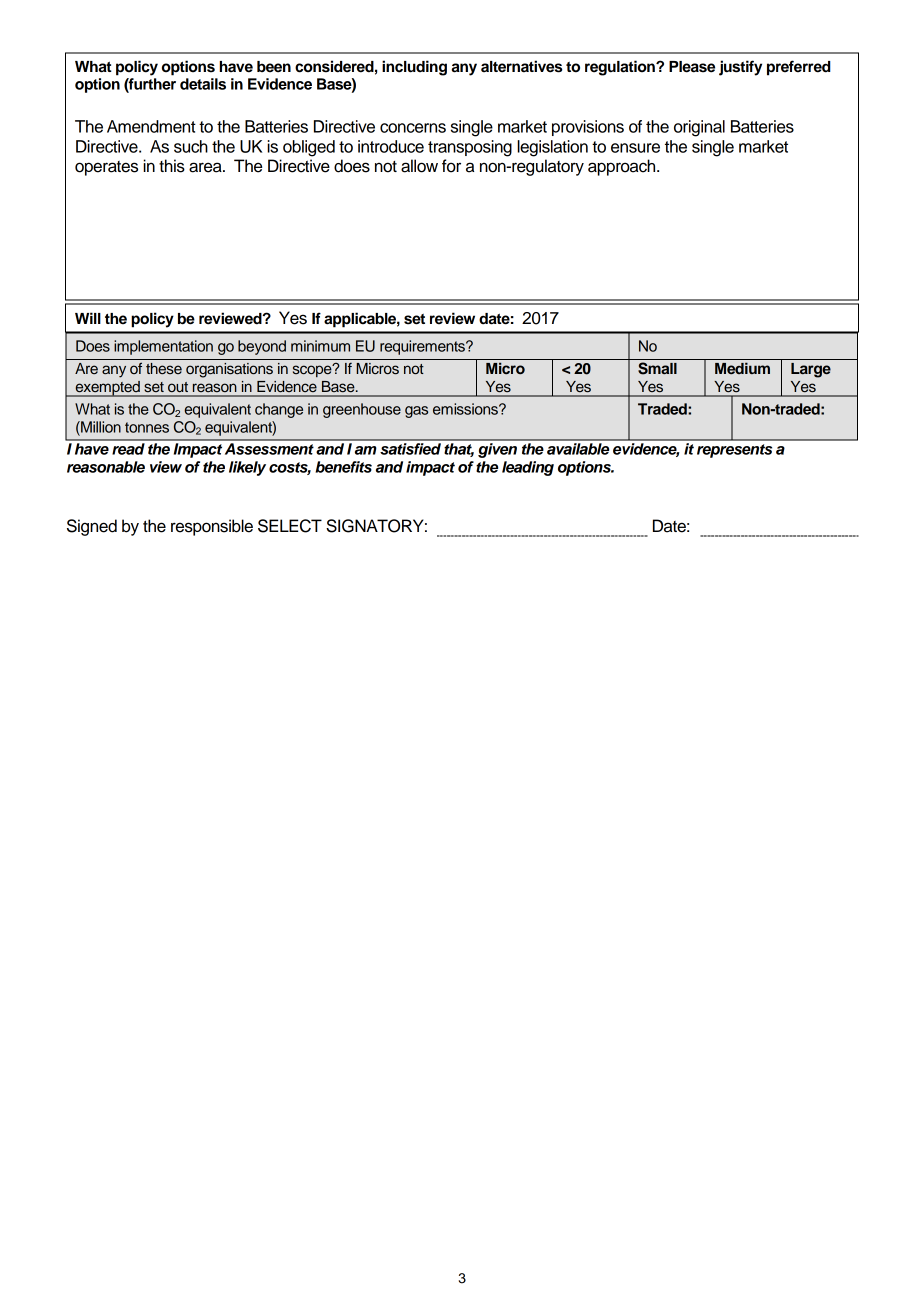 The image size is (924, 1308). I want to click on SELECT, so click(290, 526).
